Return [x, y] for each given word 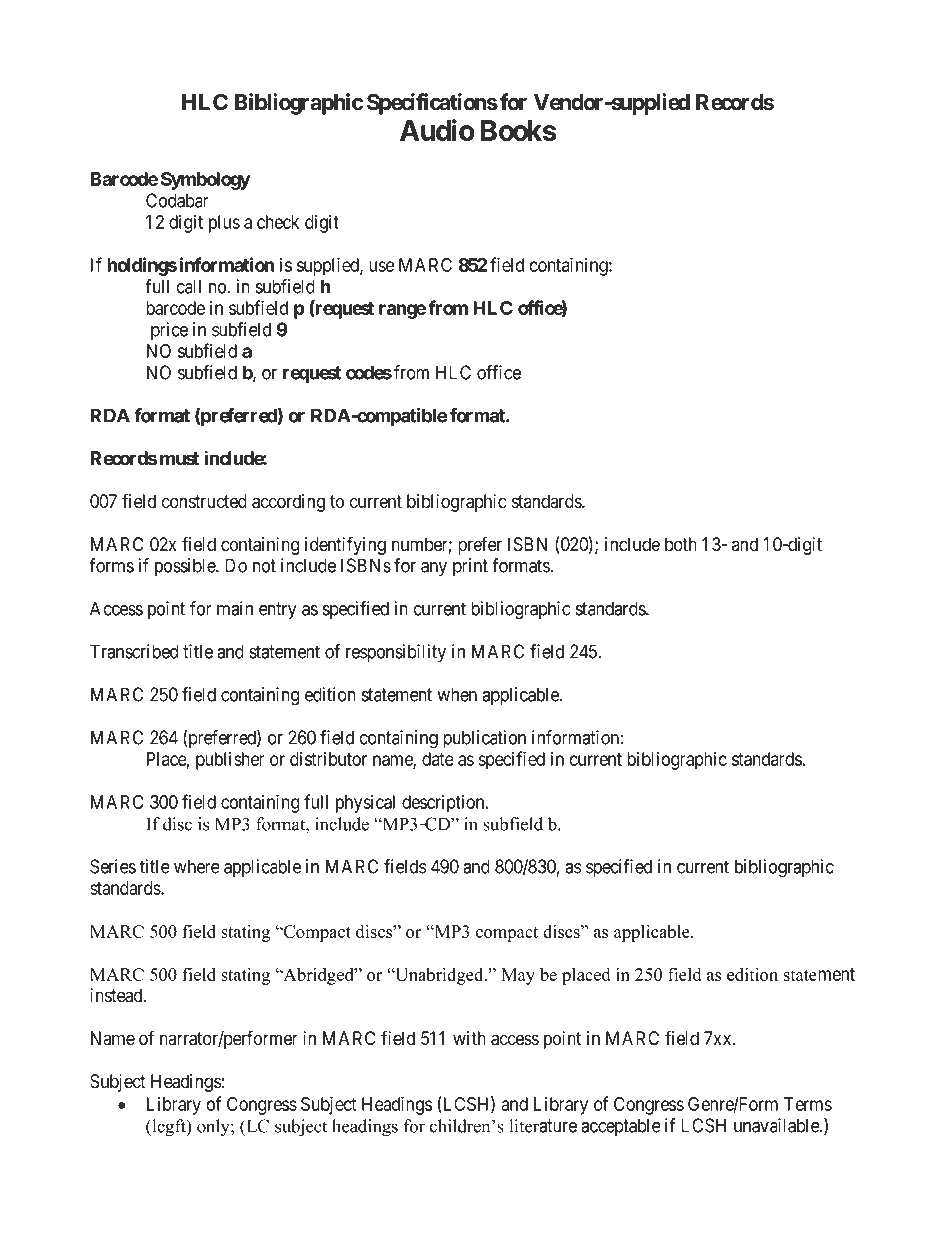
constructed [204, 501]
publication [484, 739]
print [470, 567]
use [381, 266]
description [444, 804]
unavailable [777, 1125]
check [278, 222]
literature [543, 1126]
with [469, 1038]
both [681, 544]
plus [224, 224]
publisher [230, 761]
